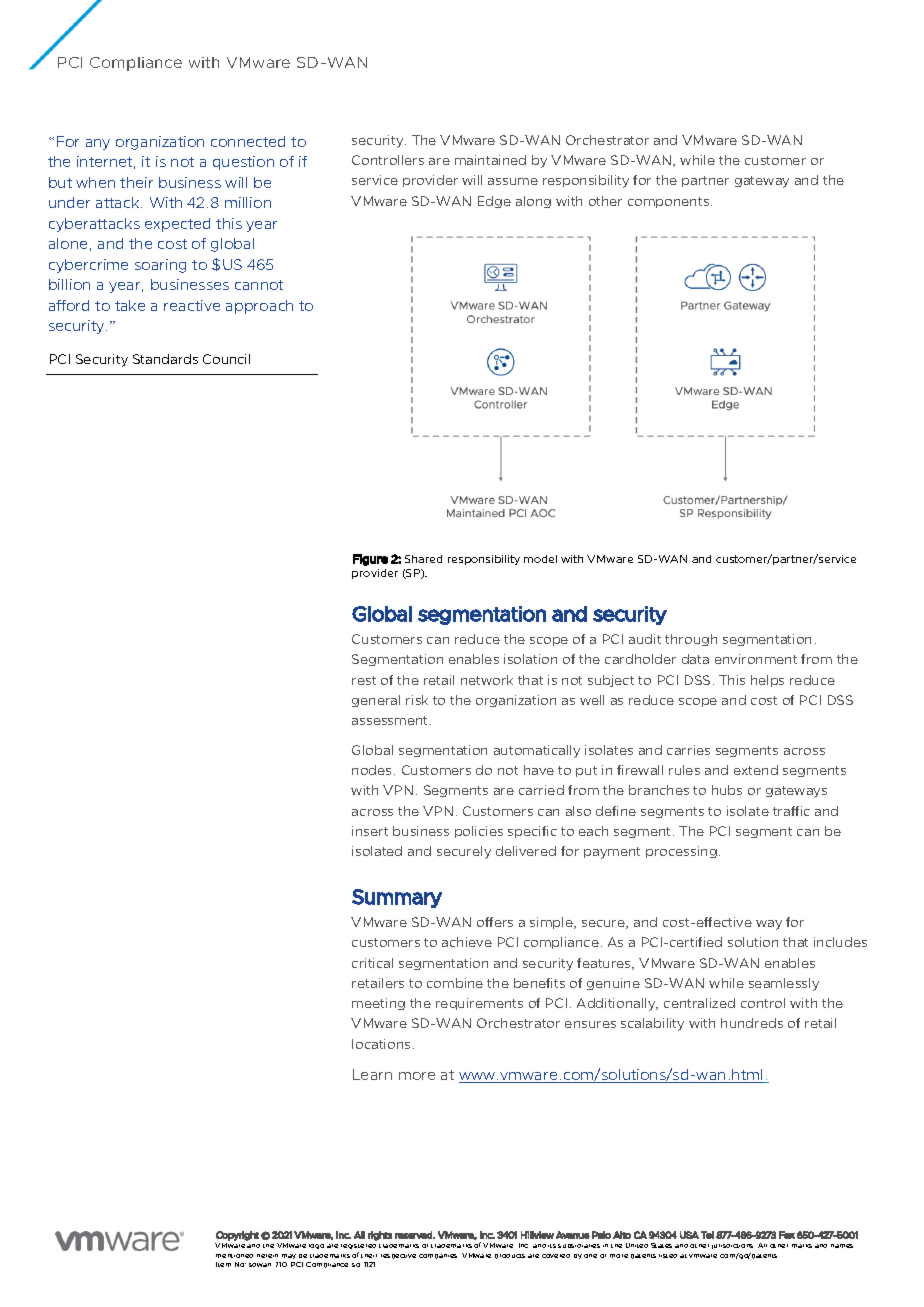 The height and width of the image is (1307, 924). What do you see at coordinates (455, 983) in the image?
I see `combine` at bounding box center [455, 983].
